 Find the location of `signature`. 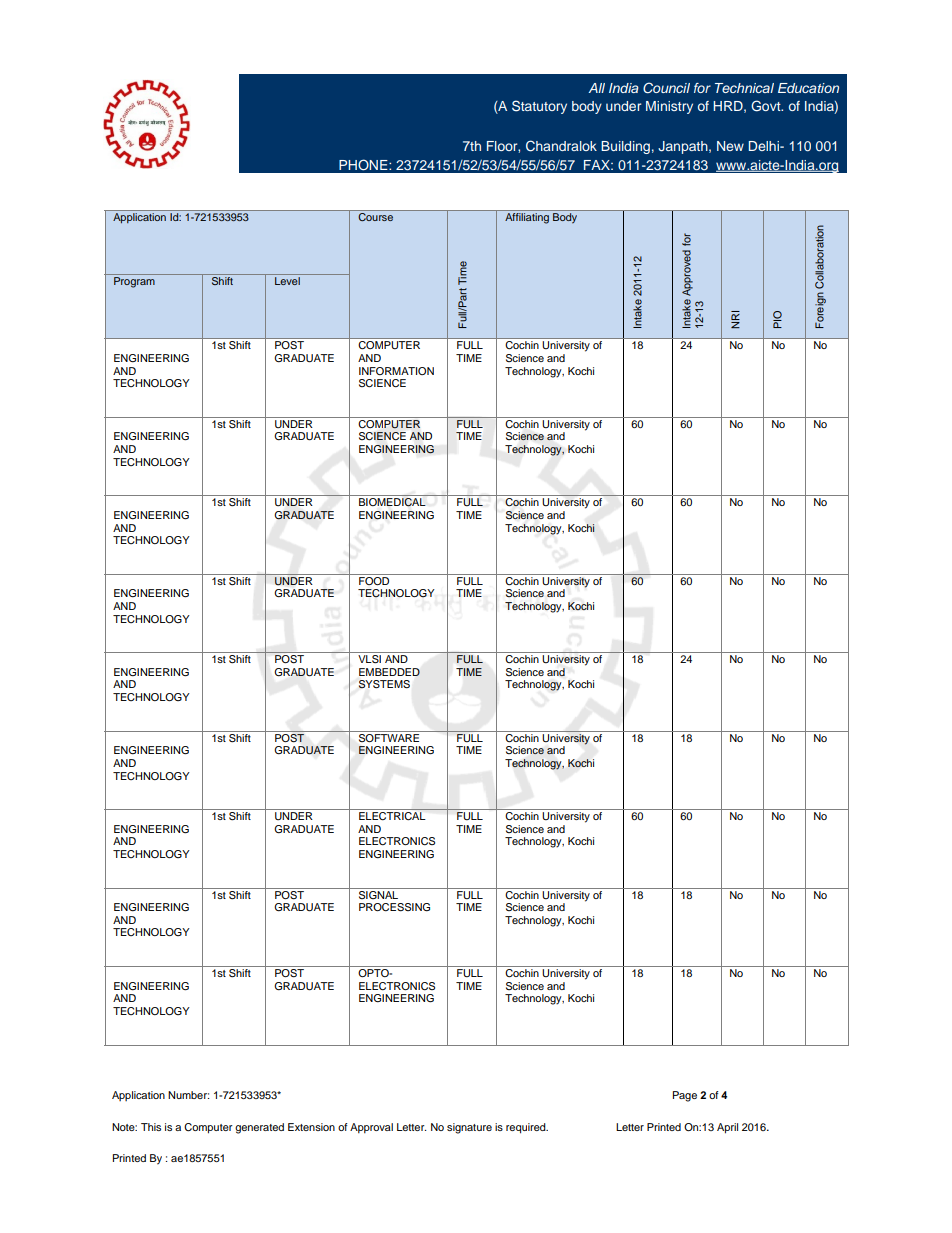

signature is located at coordinates (469, 1128).
